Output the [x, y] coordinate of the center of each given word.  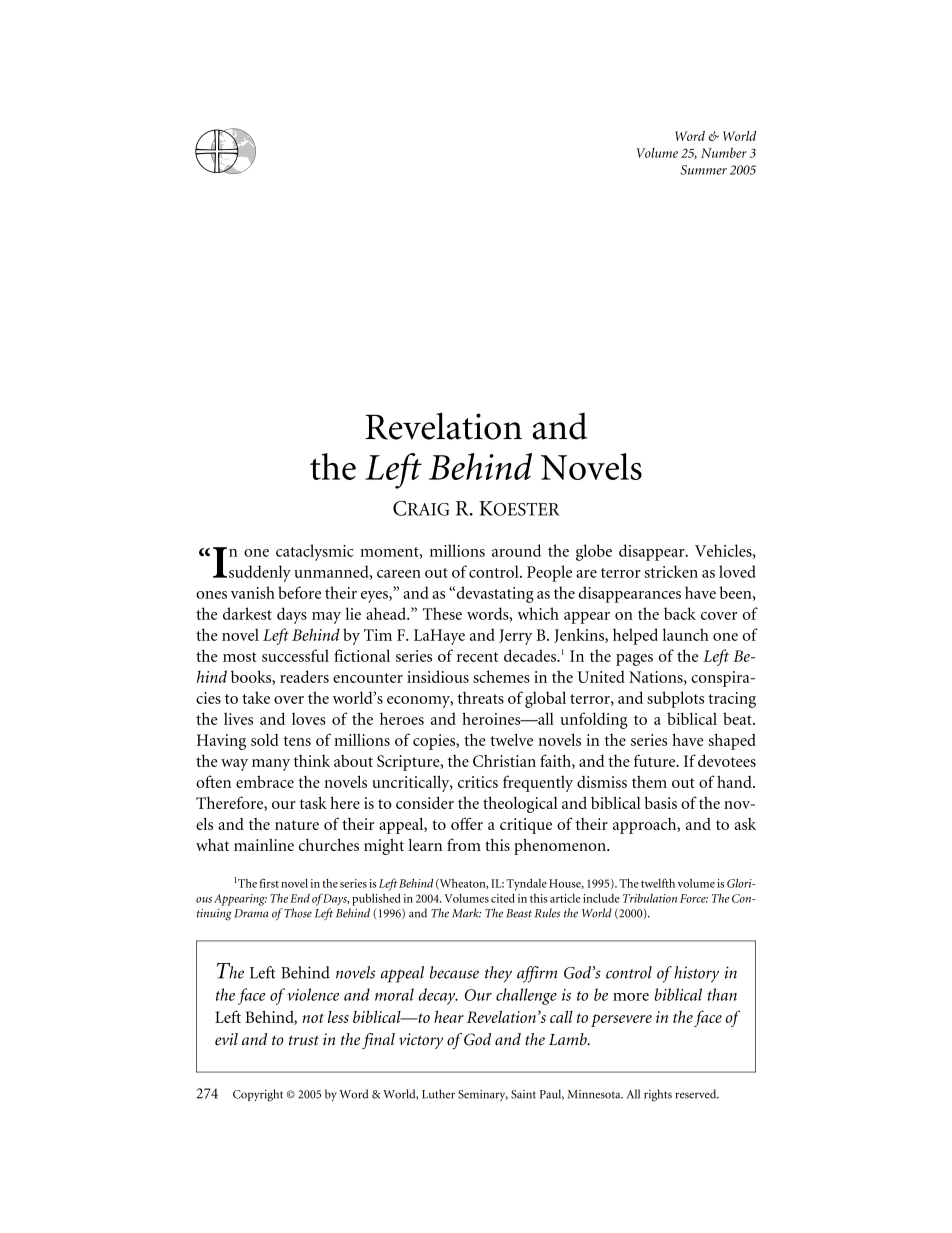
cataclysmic [315, 552]
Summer [704, 170]
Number [724, 152]
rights [658, 1095]
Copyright [258, 1095]
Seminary [483, 1095]
